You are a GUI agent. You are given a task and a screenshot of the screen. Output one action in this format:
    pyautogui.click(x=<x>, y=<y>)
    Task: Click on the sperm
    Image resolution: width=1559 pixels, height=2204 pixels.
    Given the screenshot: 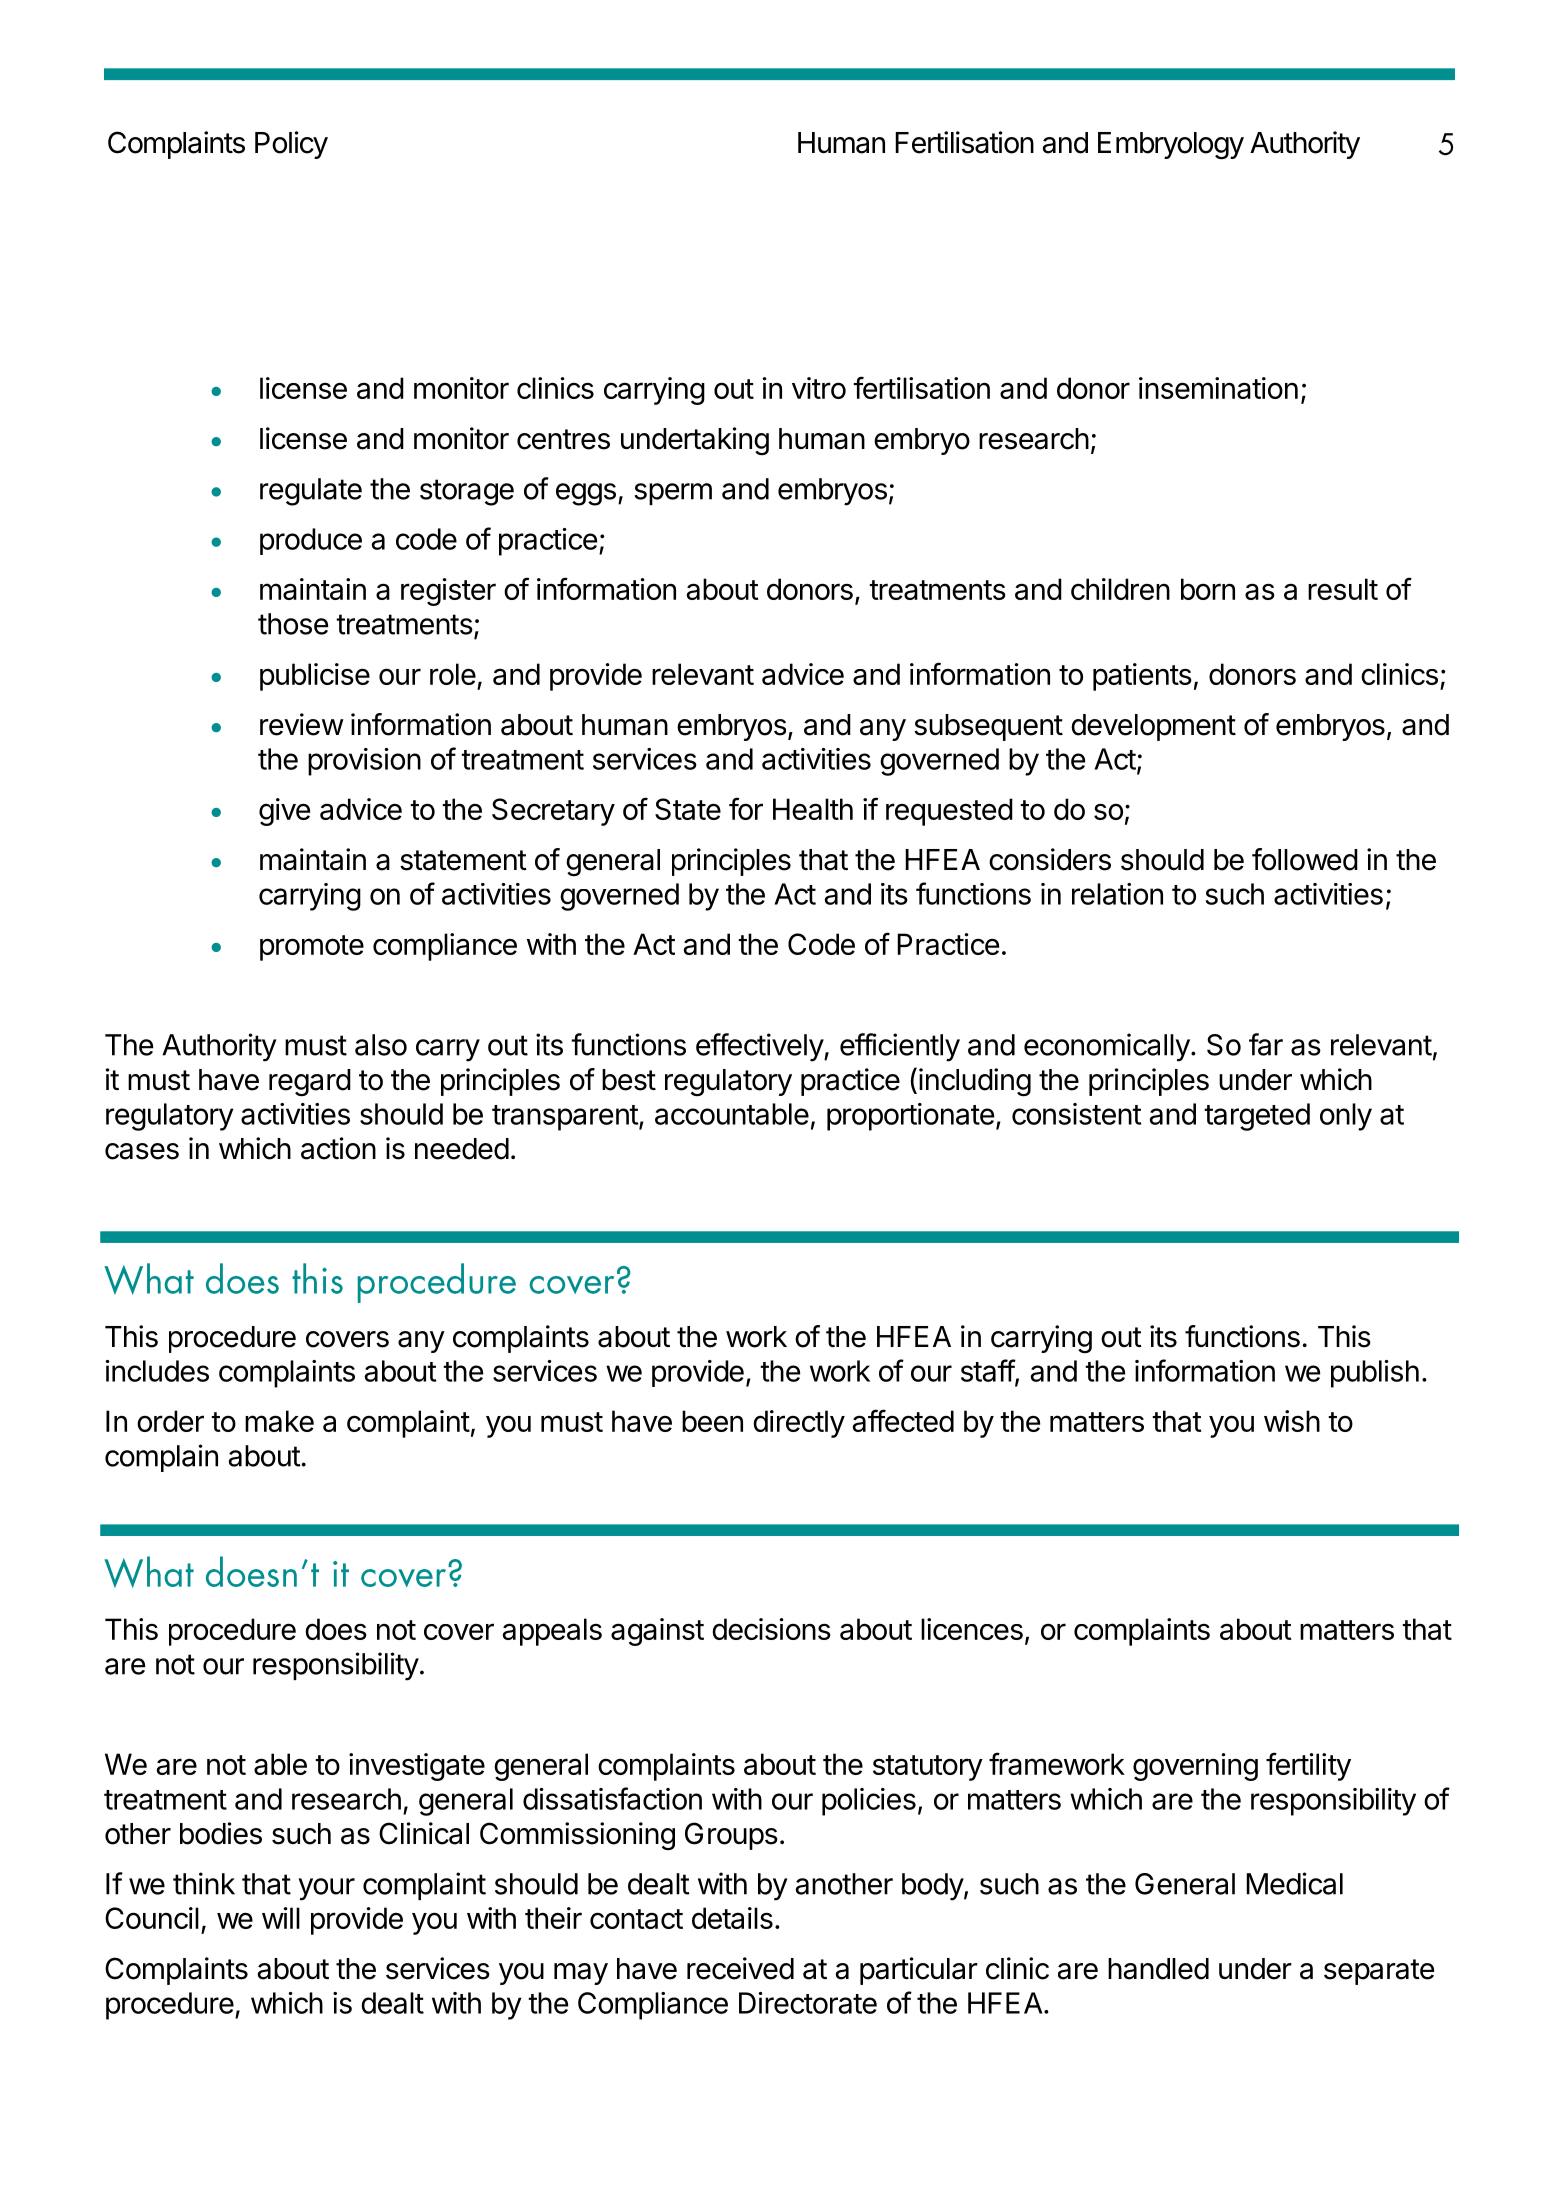 What is the action you would take?
    pyautogui.click(x=673, y=494)
